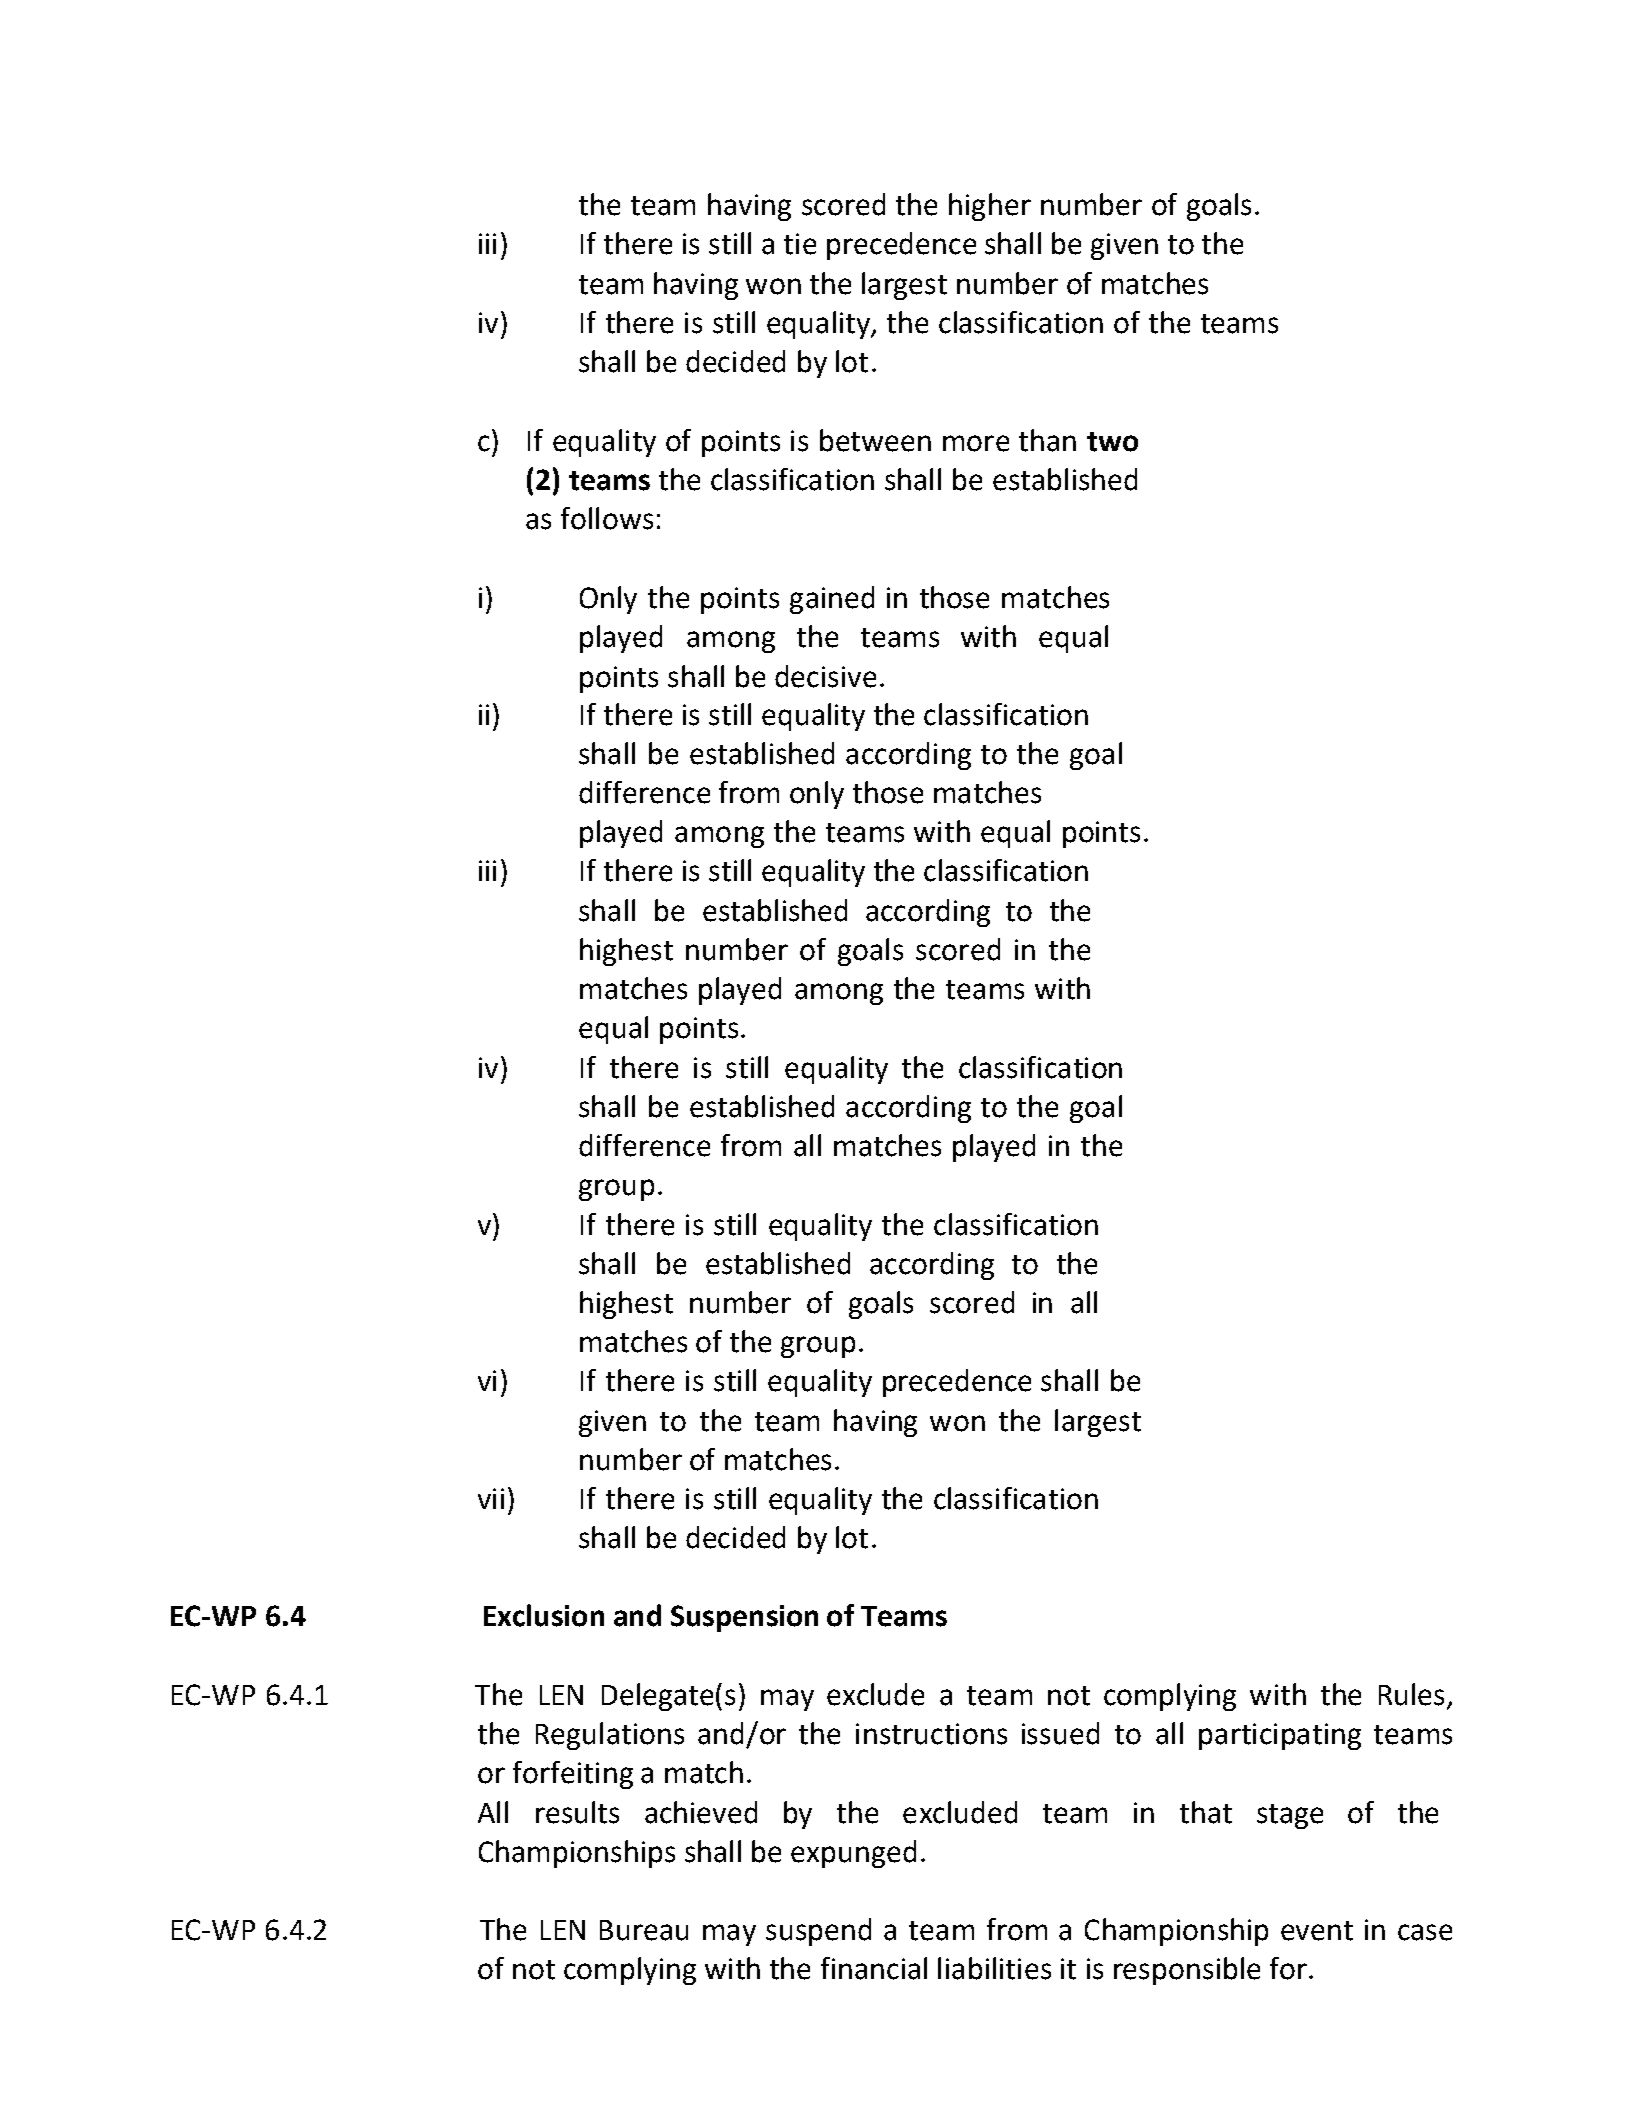 Image resolution: width=1637 pixels, height=2119 pixels. Describe the element at coordinates (1047, 440) in the screenshot. I see `than` at that location.
